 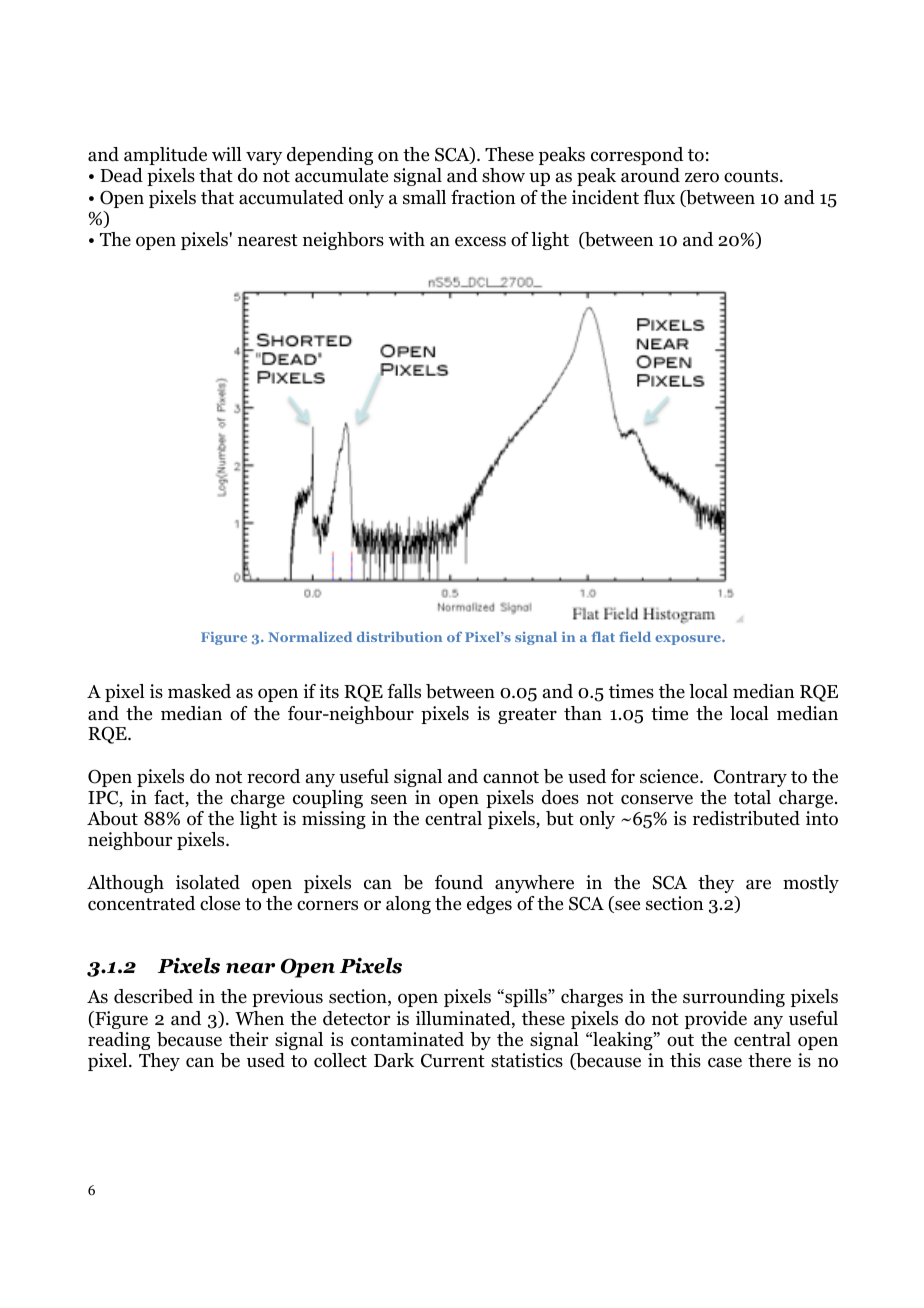 What do you see at coordinates (750, 778) in the screenshot?
I see `Contrary` at bounding box center [750, 778].
